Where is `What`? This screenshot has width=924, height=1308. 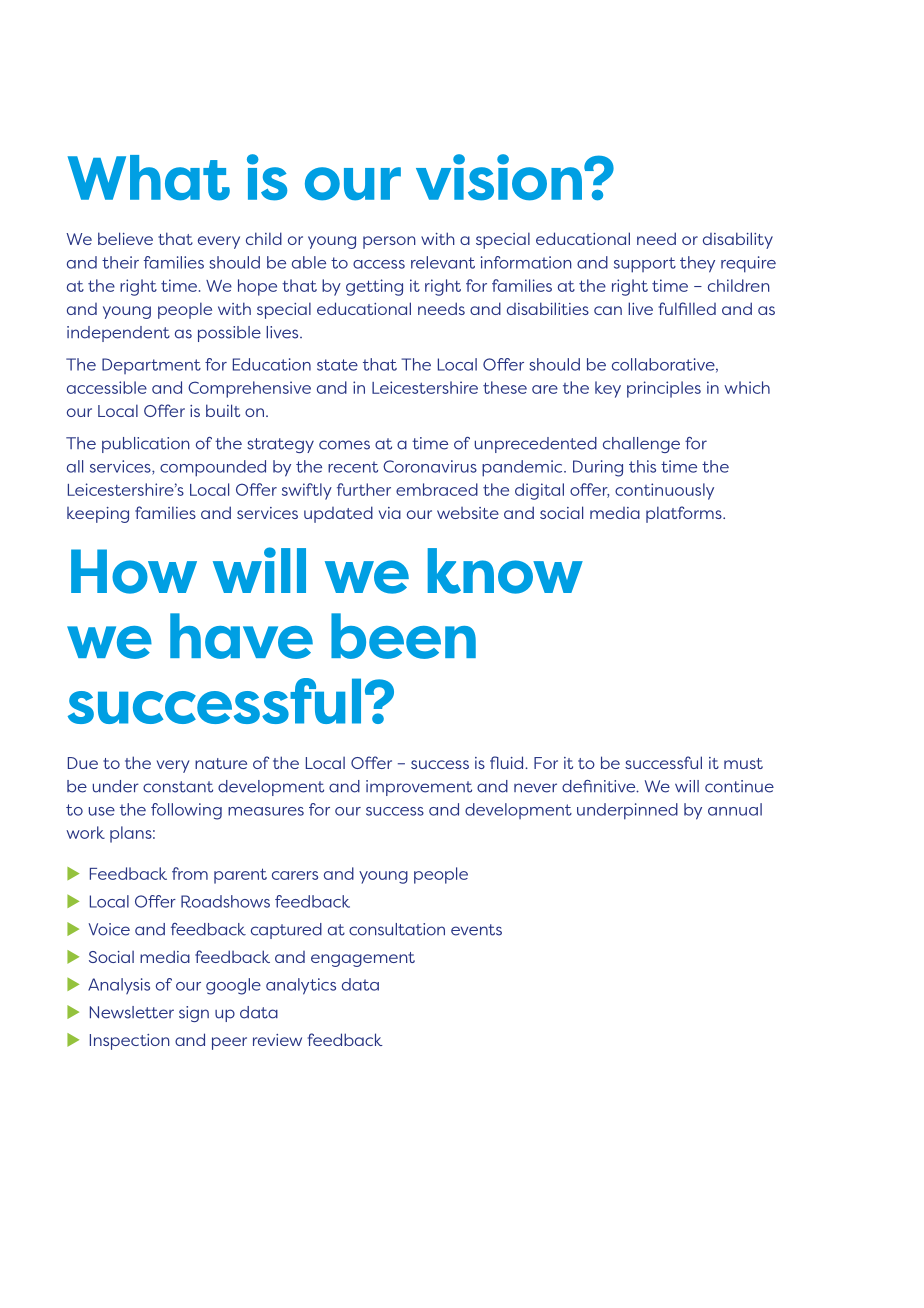 What is located at coordinates (149, 178).
